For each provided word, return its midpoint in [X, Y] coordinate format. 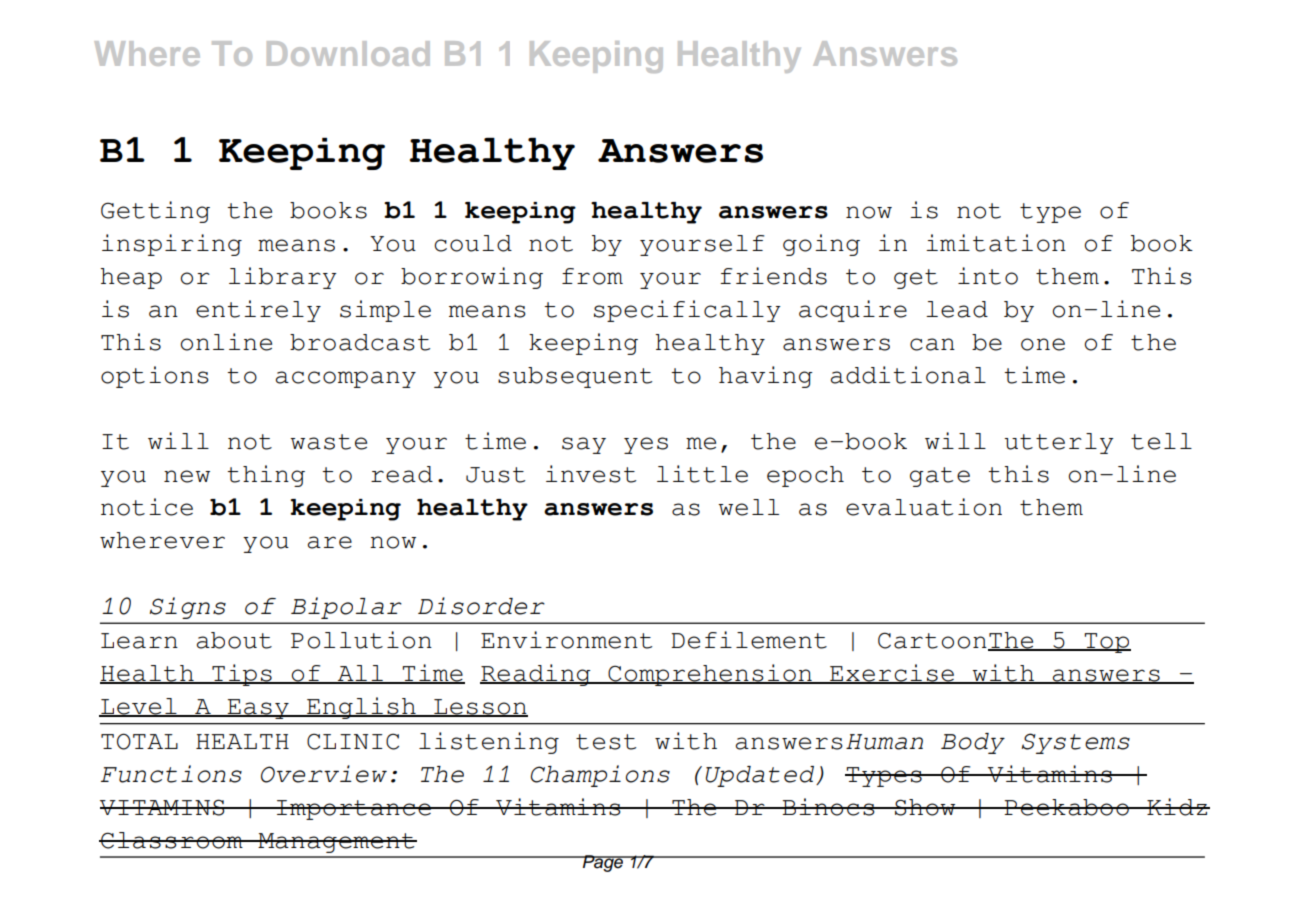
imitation [996, 243]
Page [603, 863]
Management [336, 843]
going [821, 245]
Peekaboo [1066, 807]
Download [348, 53]
